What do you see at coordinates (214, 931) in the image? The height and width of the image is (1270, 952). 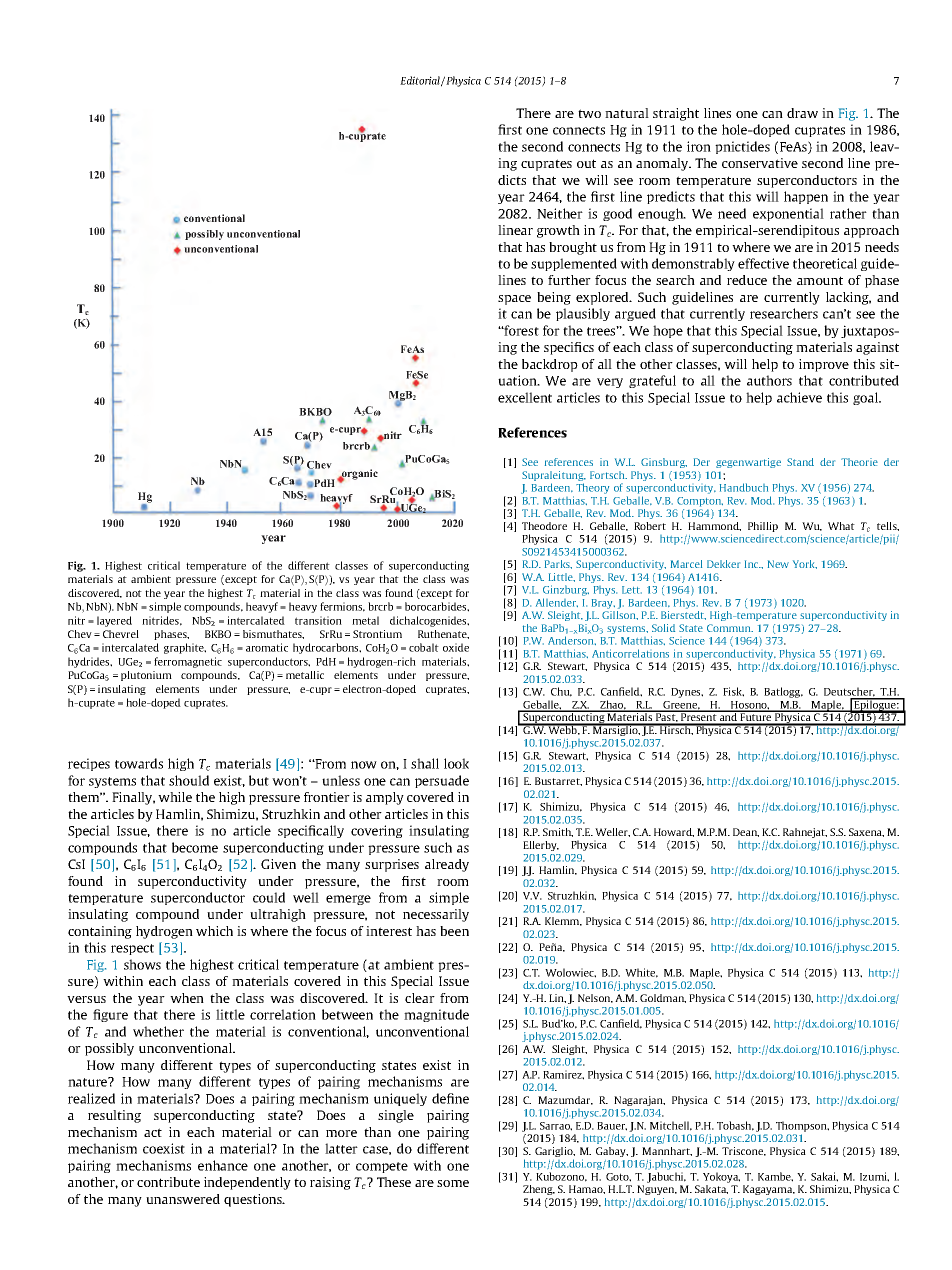 I see `which` at bounding box center [214, 931].
